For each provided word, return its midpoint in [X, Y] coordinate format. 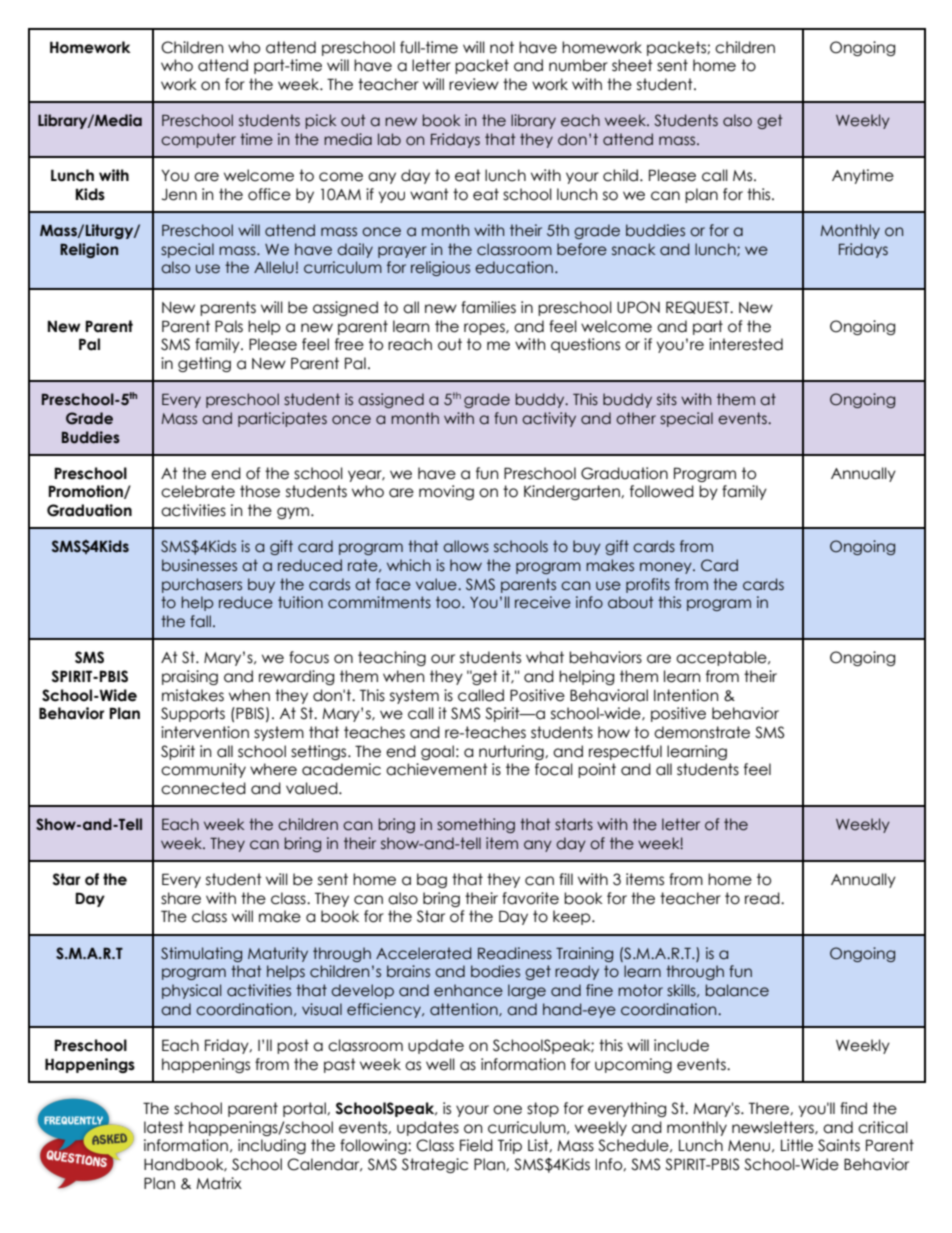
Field [476, 1145]
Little [797, 1145]
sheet [632, 65]
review [474, 84]
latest [164, 1127]
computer [198, 140]
